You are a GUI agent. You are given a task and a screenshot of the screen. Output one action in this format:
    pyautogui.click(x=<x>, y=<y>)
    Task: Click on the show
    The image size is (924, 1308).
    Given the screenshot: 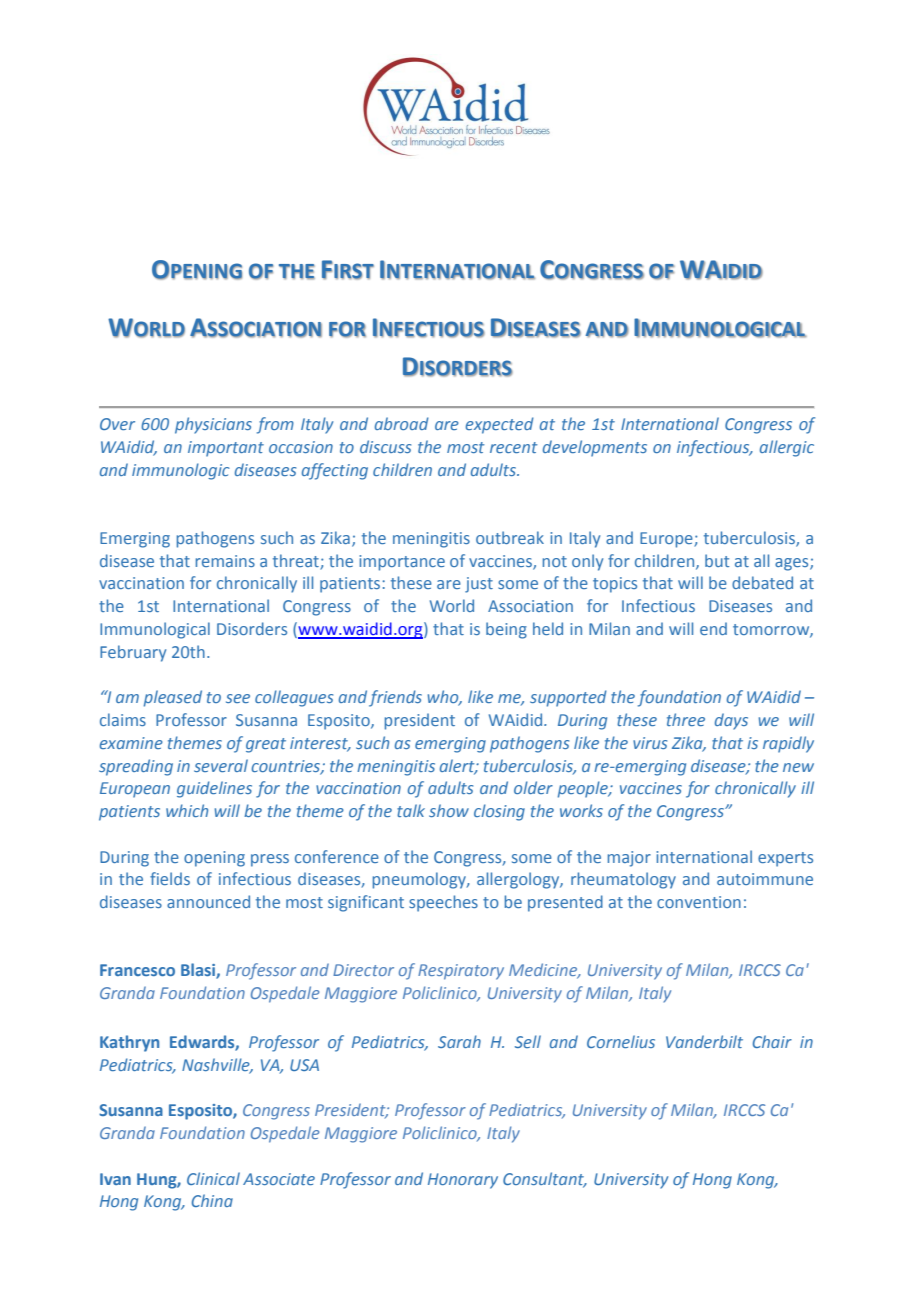 What is the action you would take?
    pyautogui.click(x=449, y=810)
